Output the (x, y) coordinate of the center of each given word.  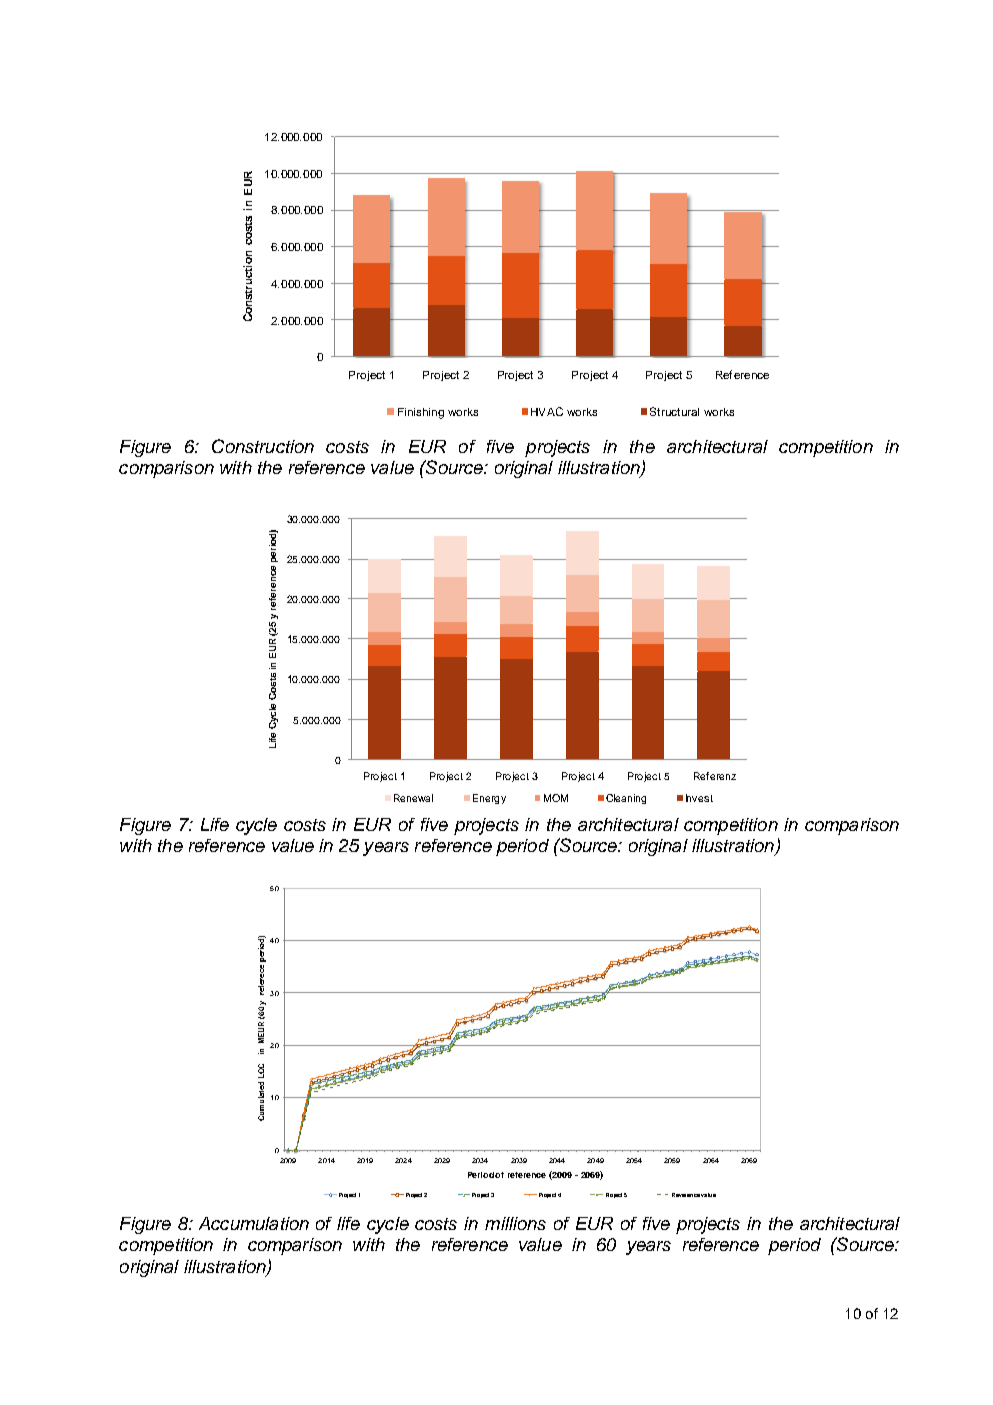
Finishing (421, 413)
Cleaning (626, 799)
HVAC (547, 411)
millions (515, 1223)
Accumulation (254, 1223)
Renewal (413, 798)
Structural (674, 411)
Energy (489, 799)
